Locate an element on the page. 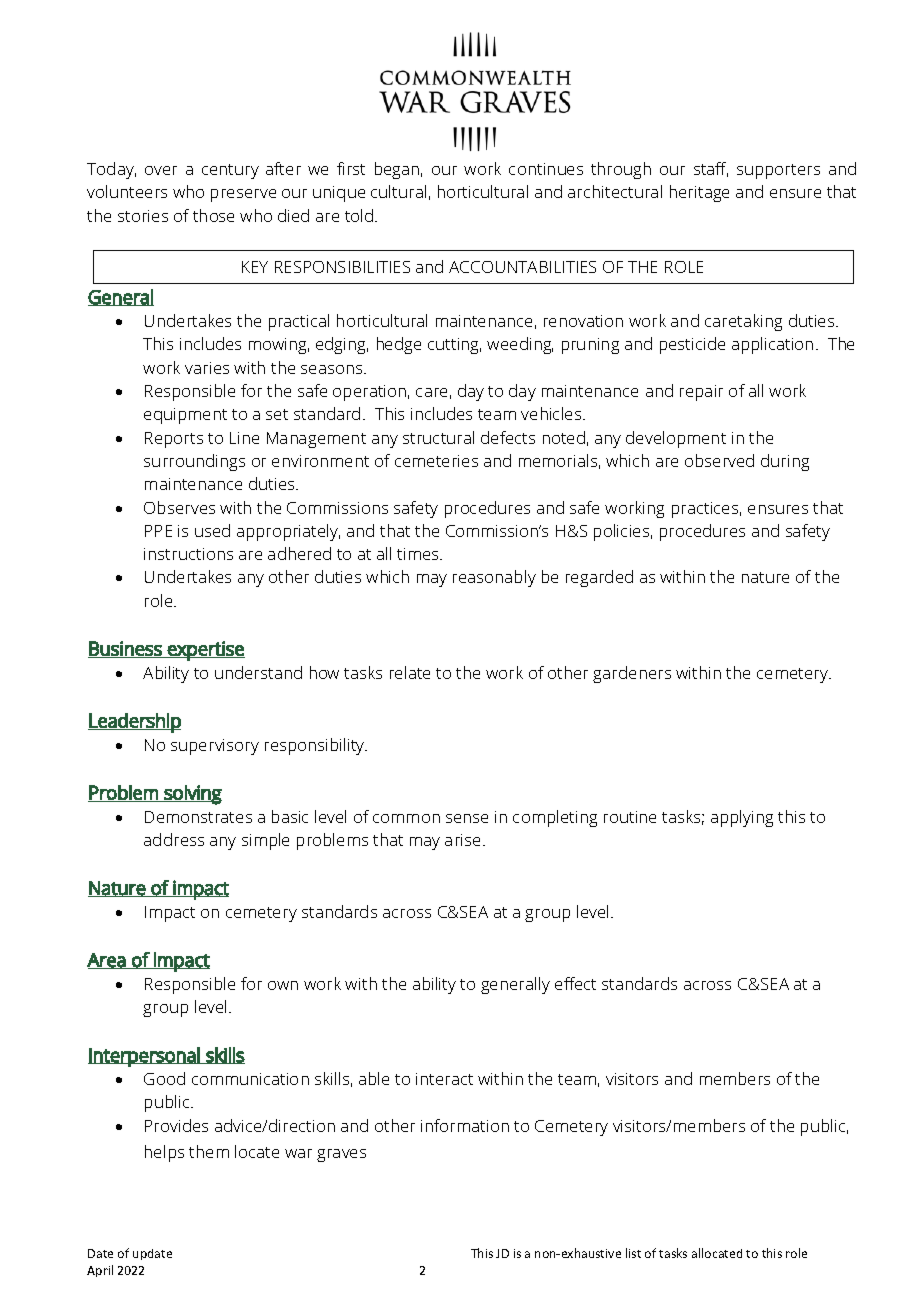 The height and width of the image is (1309, 924). list is located at coordinates (633, 1253).
